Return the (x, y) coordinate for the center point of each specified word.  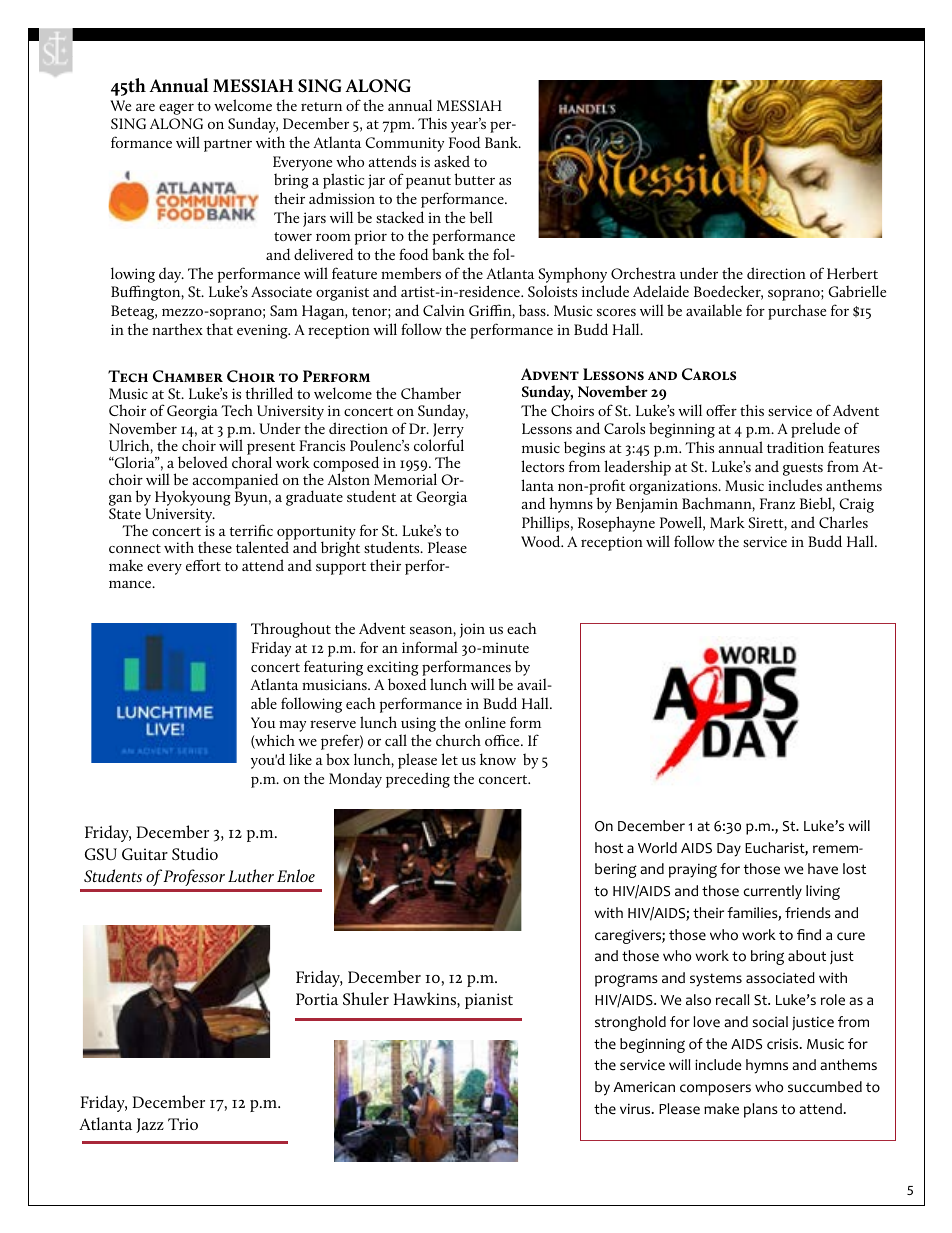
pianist (489, 1001)
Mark (727, 522)
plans (761, 1110)
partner (228, 145)
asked (452, 161)
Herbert (852, 273)
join (472, 630)
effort (203, 565)
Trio (183, 1124)
